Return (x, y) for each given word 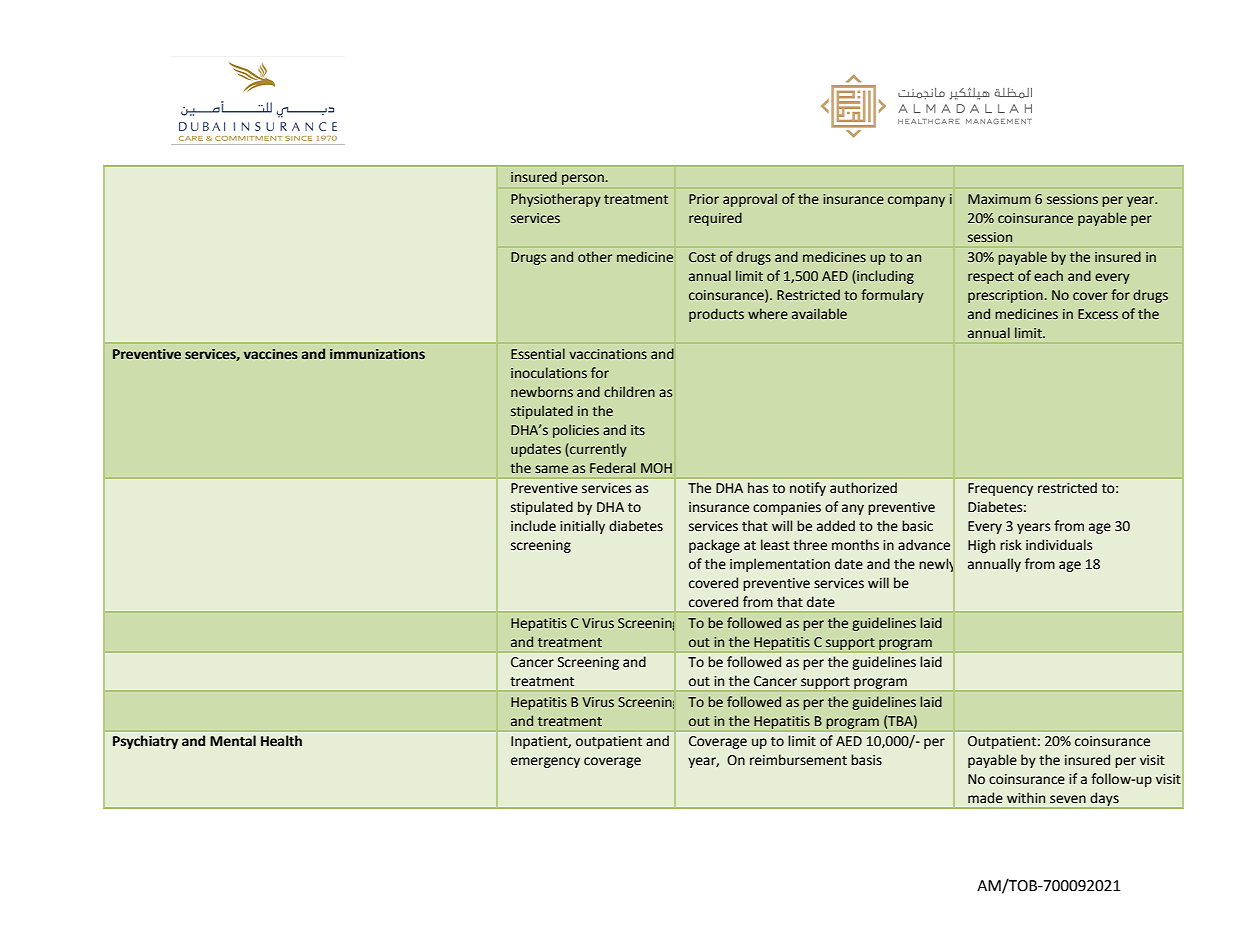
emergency (545, 762)
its (638, 430)
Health (281, 741)
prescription (1005, 296)
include (533, 526)
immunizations (377, 354)
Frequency (1000, 489)
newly (937, 565)
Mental (233, 741)
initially (582, 527)
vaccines (271, 354)
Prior (704, 199)
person (583, 179)
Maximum (999, 199)
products (716, 315)
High (981, 546)
